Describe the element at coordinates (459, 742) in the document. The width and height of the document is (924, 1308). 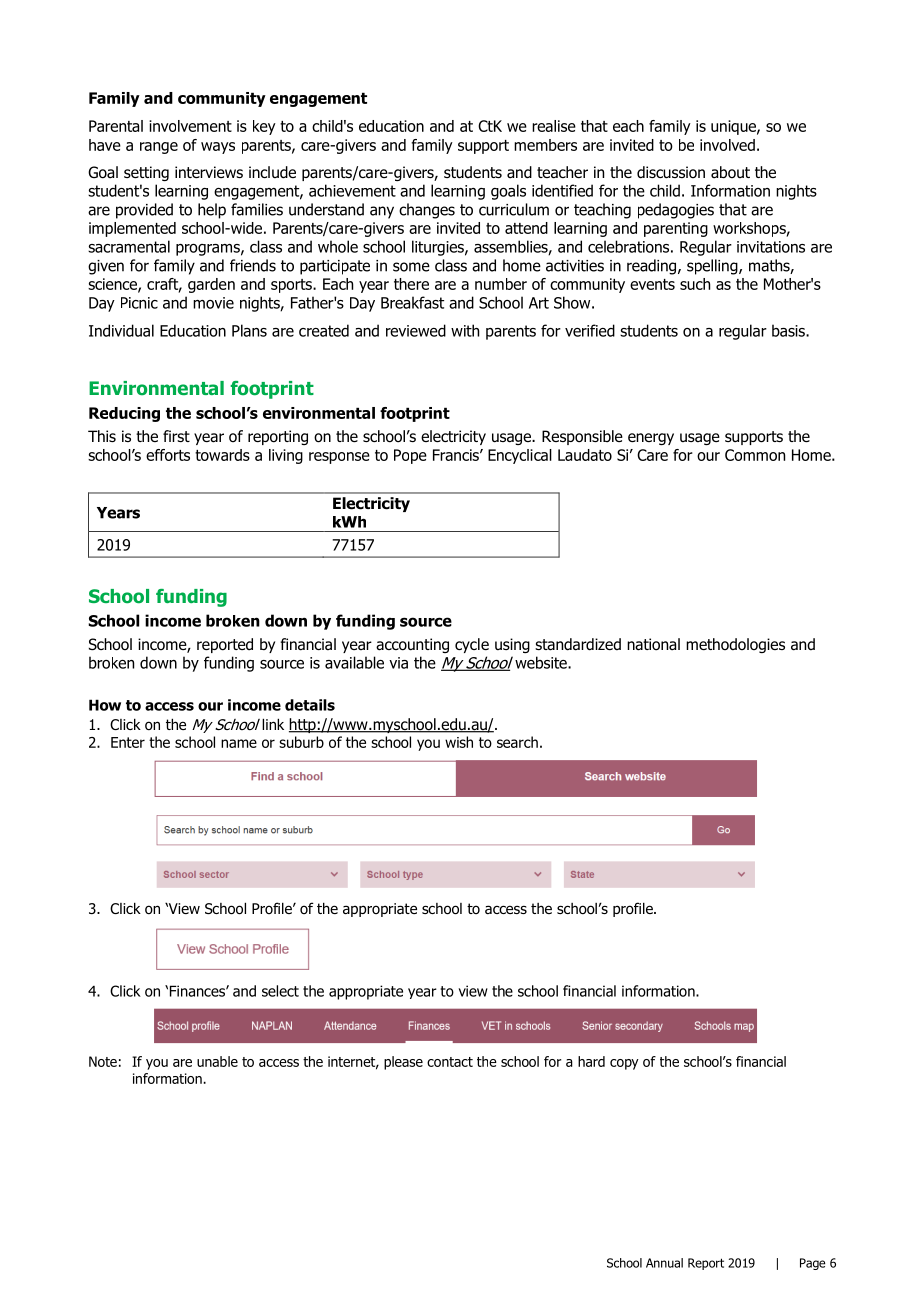
I see `wish` at that location.
